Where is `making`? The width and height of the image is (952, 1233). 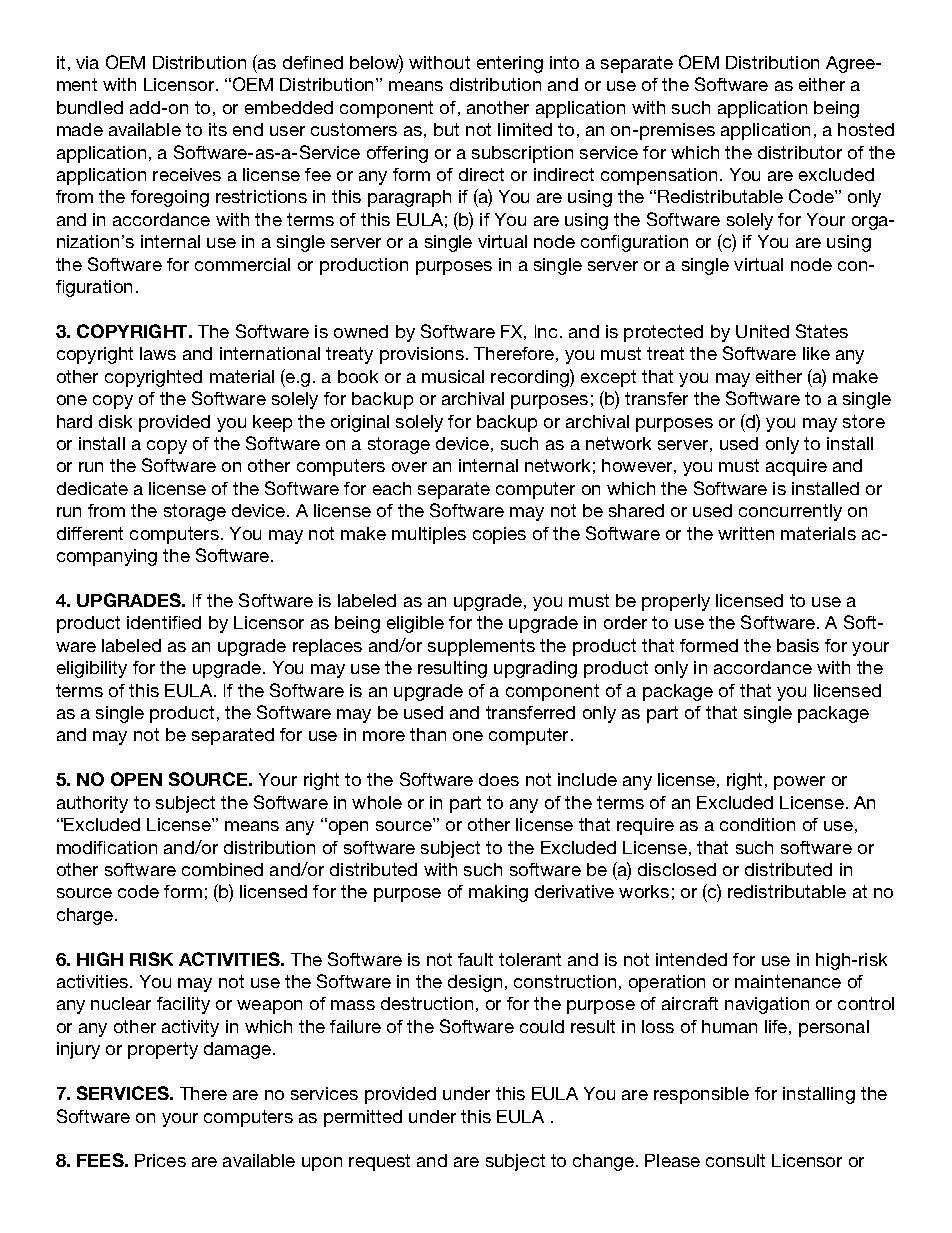 making is located at coordinates (498, 893).
